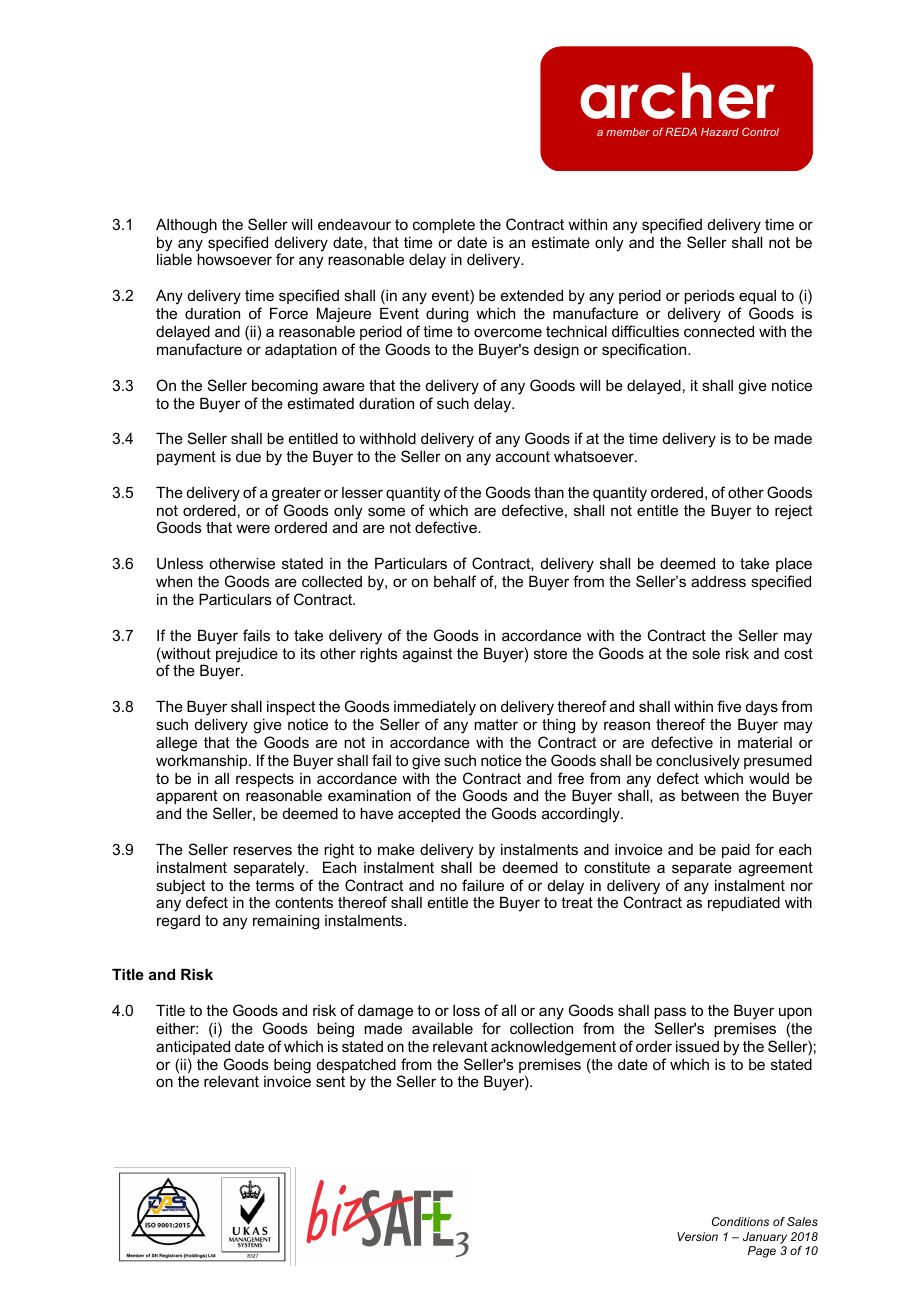 This document has width=924, height=1308. I want to click on acknowledgement, so click(553, 1048).
